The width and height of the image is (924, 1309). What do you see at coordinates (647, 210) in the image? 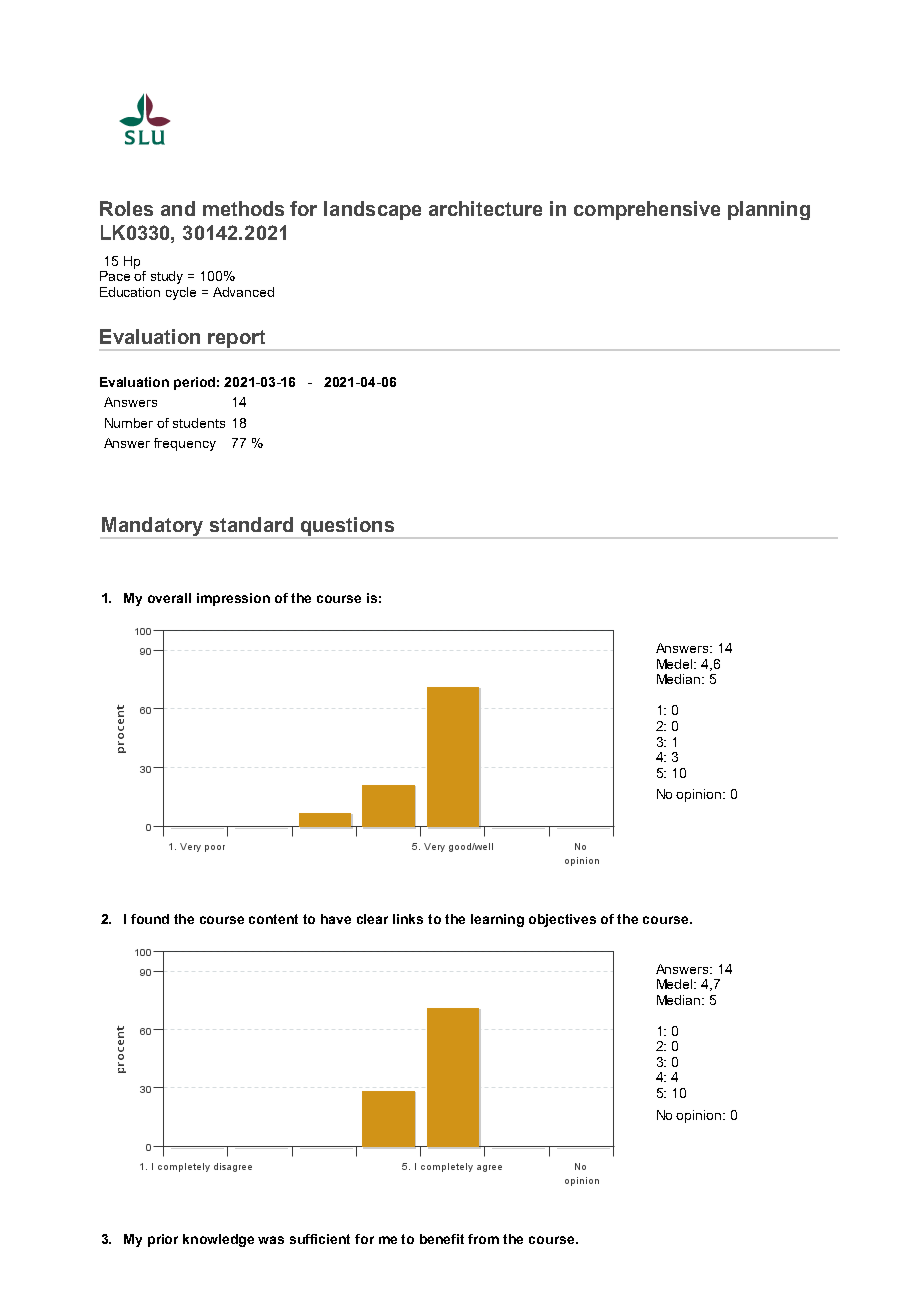
I see `comprehensive` at bounding box center [647, 210].
